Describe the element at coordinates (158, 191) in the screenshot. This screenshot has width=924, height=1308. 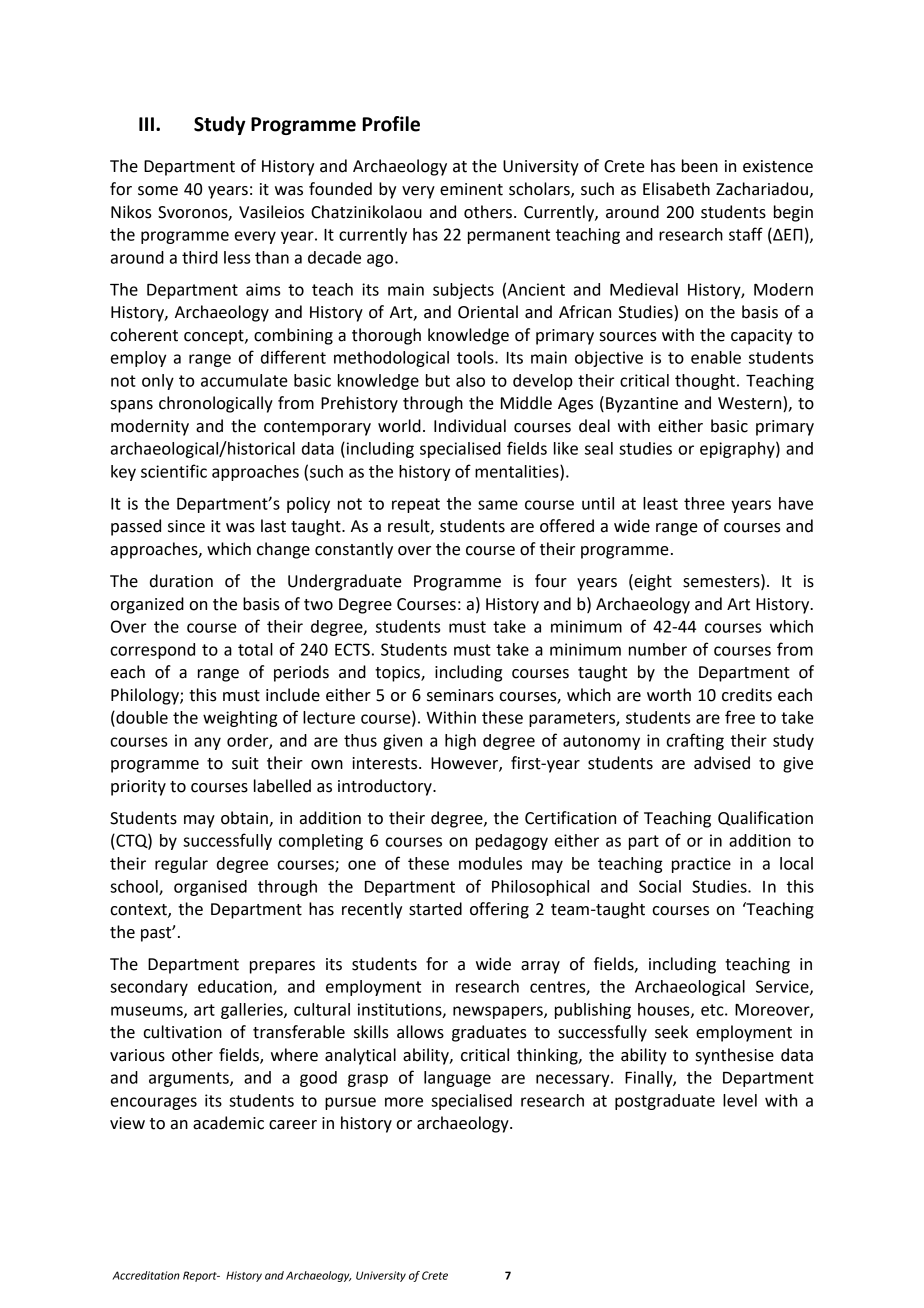
I see `some` at that location.
